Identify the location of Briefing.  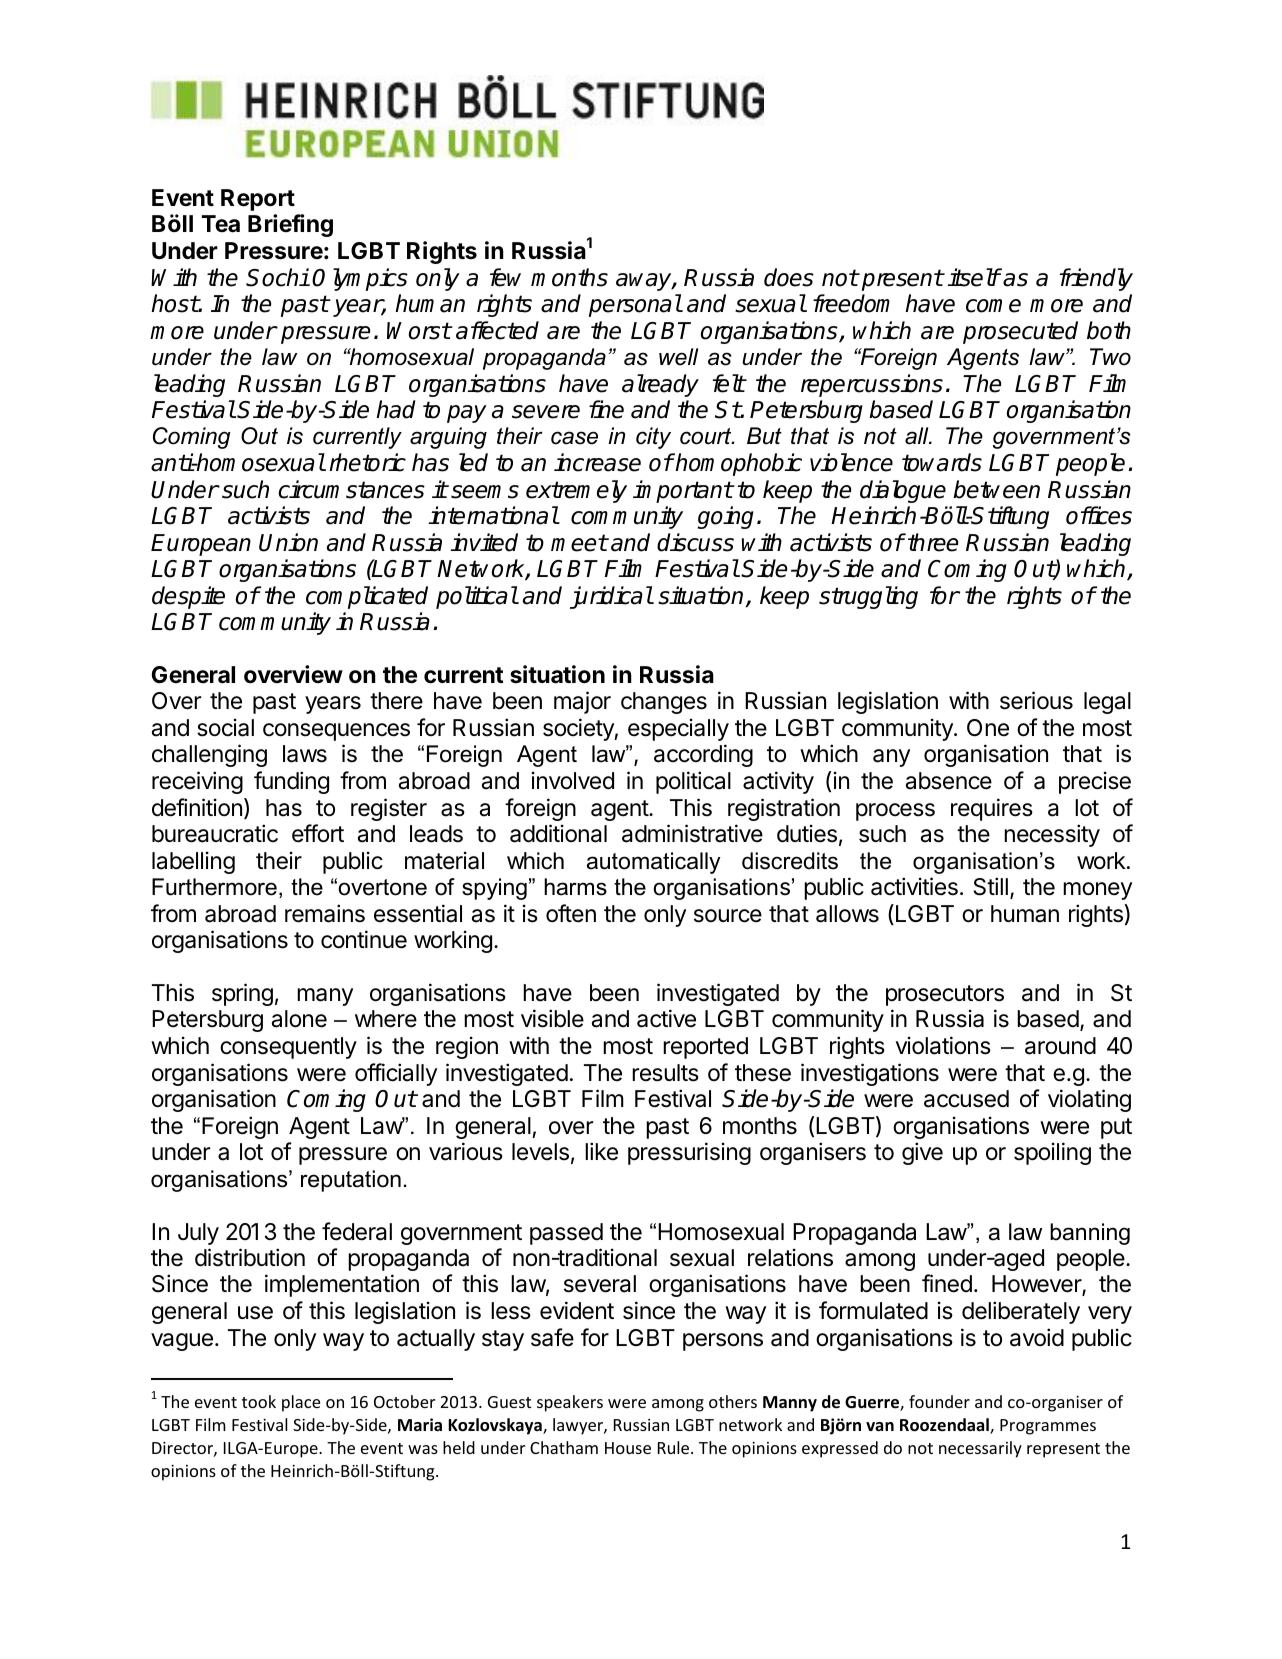
(290, 225).
